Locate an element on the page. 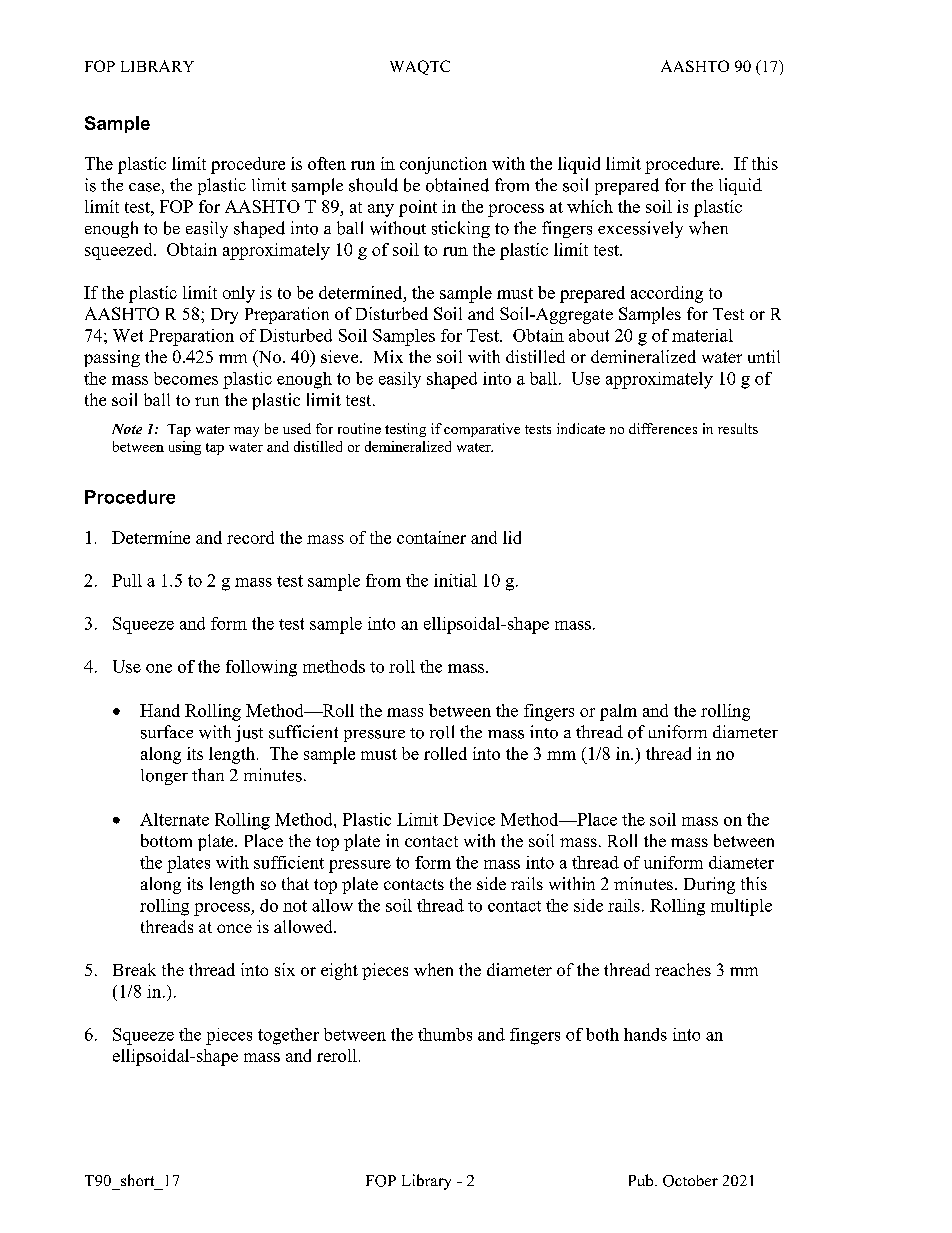 The width and height of the page is (952, 1233). October is located at coordinates (690, 1181).
